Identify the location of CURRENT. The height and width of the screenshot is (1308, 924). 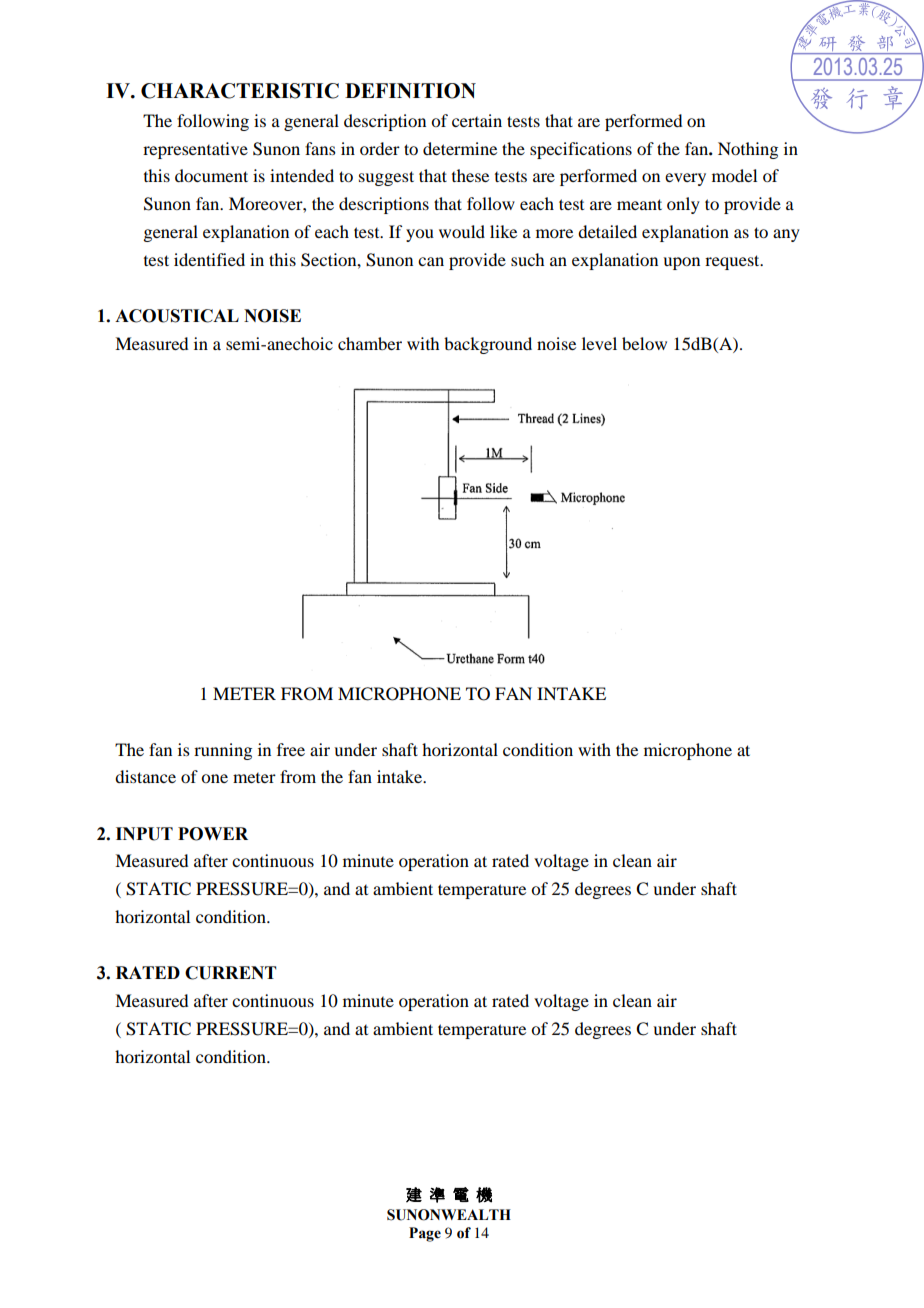
(231, 973).
